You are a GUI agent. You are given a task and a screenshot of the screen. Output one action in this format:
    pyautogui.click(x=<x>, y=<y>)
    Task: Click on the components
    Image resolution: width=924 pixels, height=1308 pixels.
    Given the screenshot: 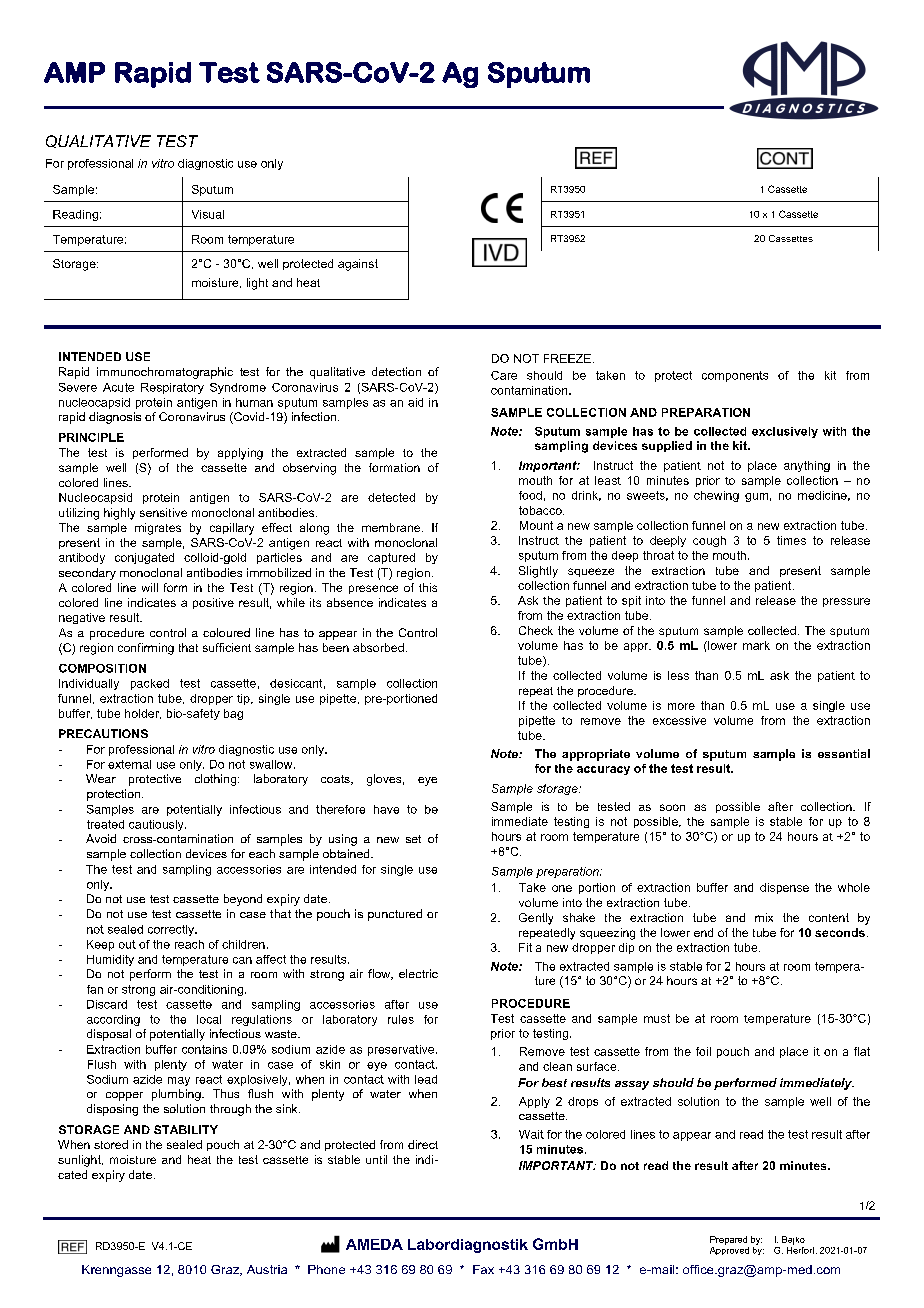 What is the action you would take?
    pyautogui.click(x=735, y=376)
